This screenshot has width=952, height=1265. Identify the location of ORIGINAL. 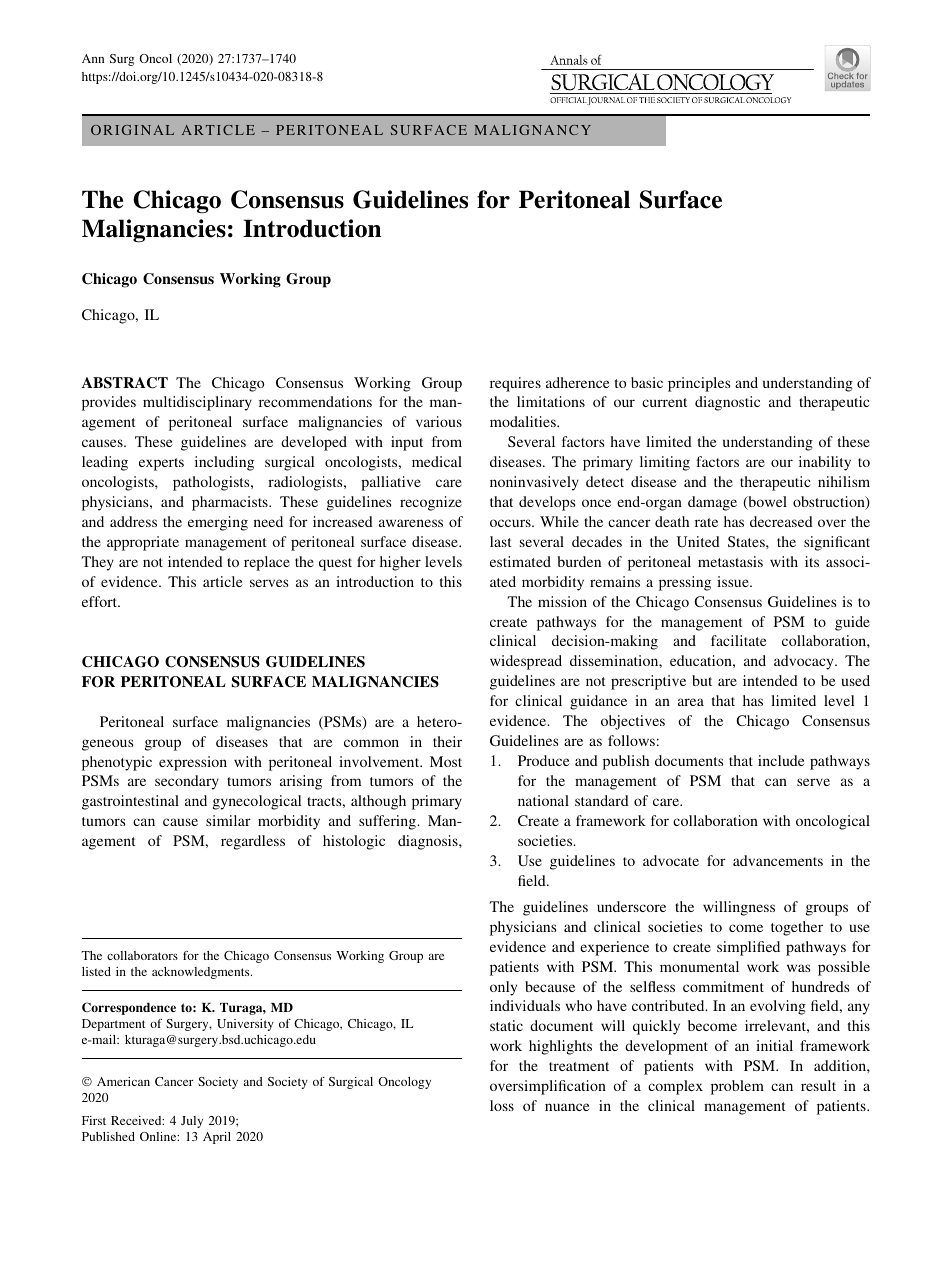
(132, 130).
